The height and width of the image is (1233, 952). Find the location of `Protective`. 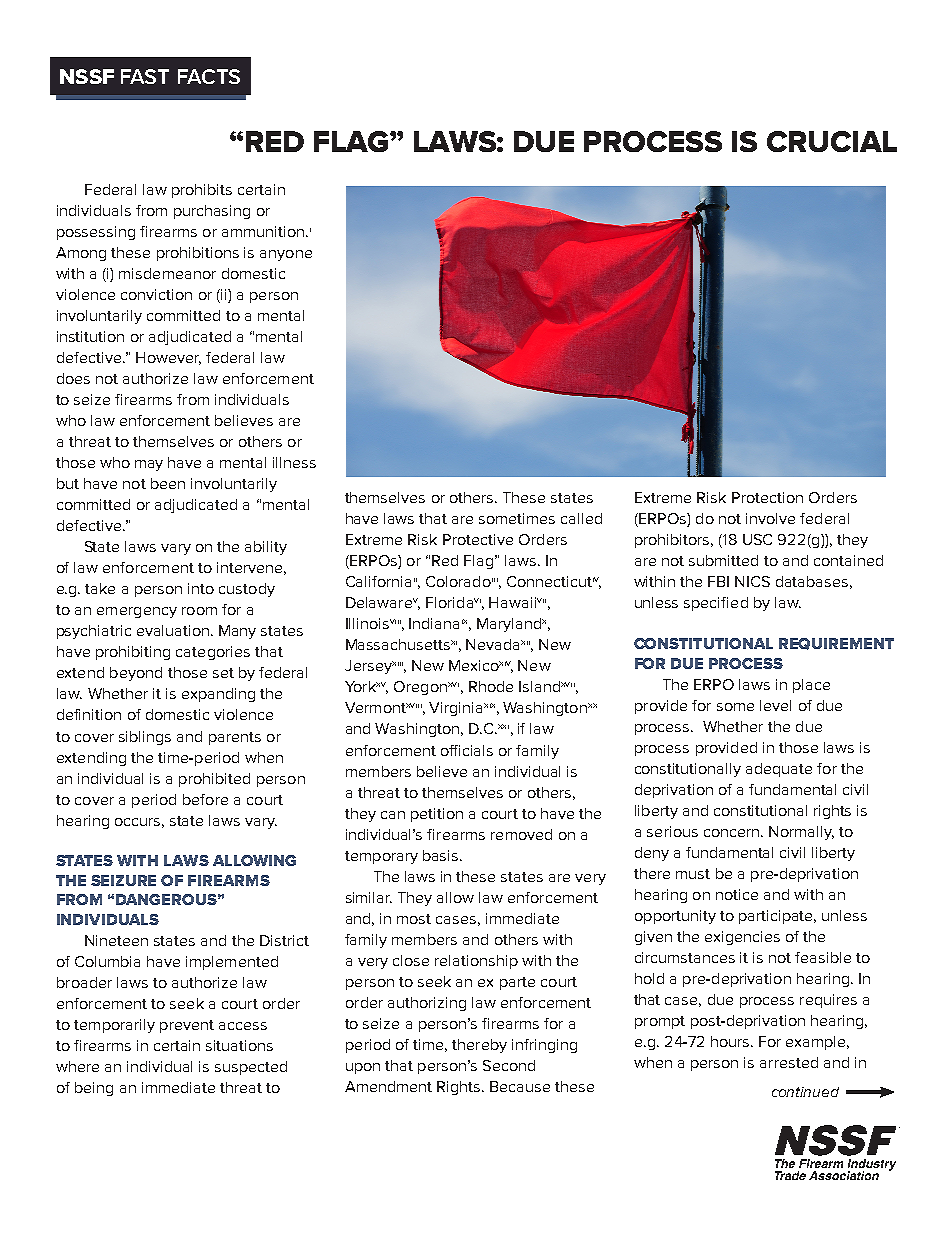

Protective is located at coordinates (478, 539).
